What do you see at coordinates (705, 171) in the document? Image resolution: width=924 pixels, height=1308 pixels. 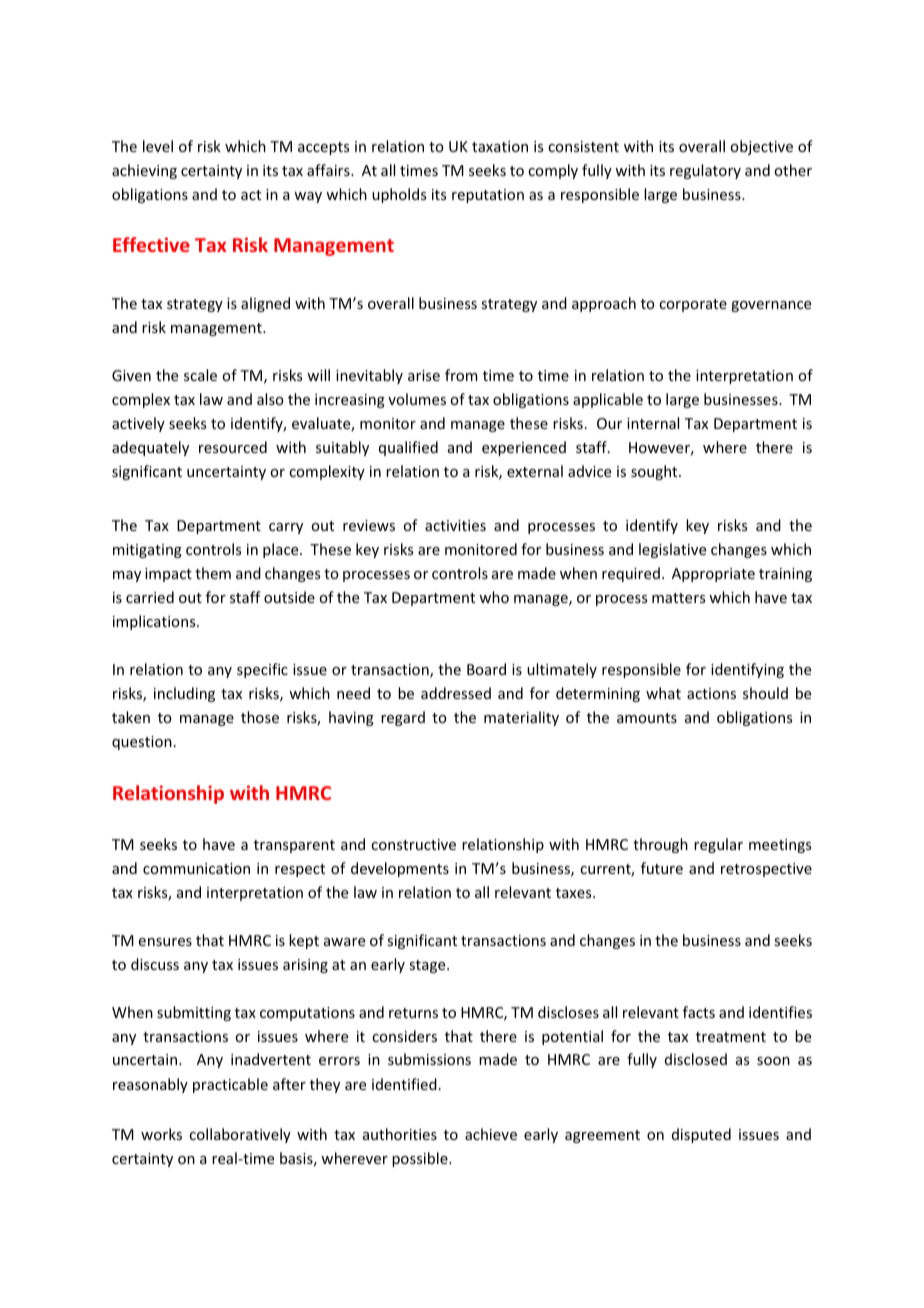 I see `regulatory` at bounding box center [705, 171].
